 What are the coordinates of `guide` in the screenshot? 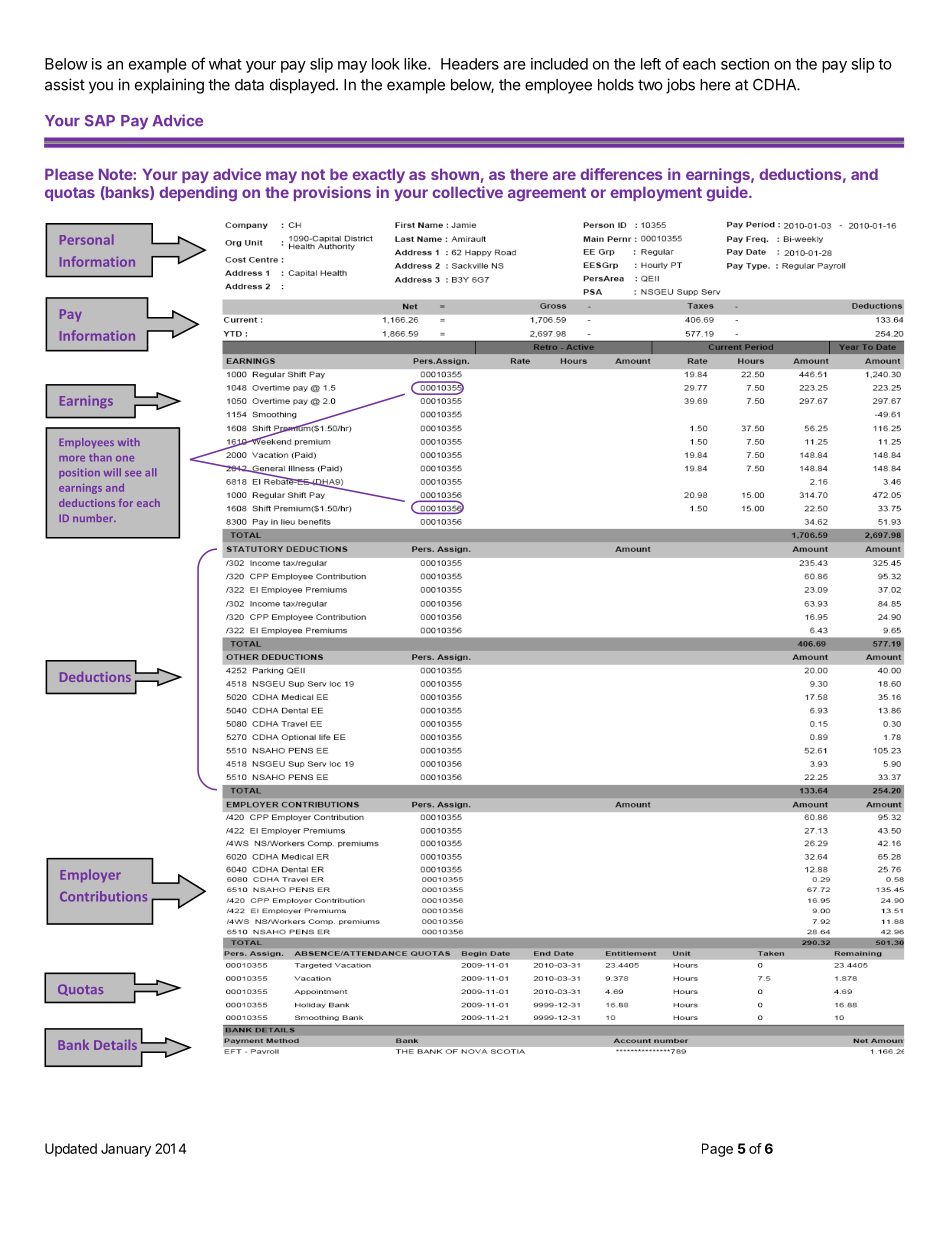 It's located at (728, 194).
